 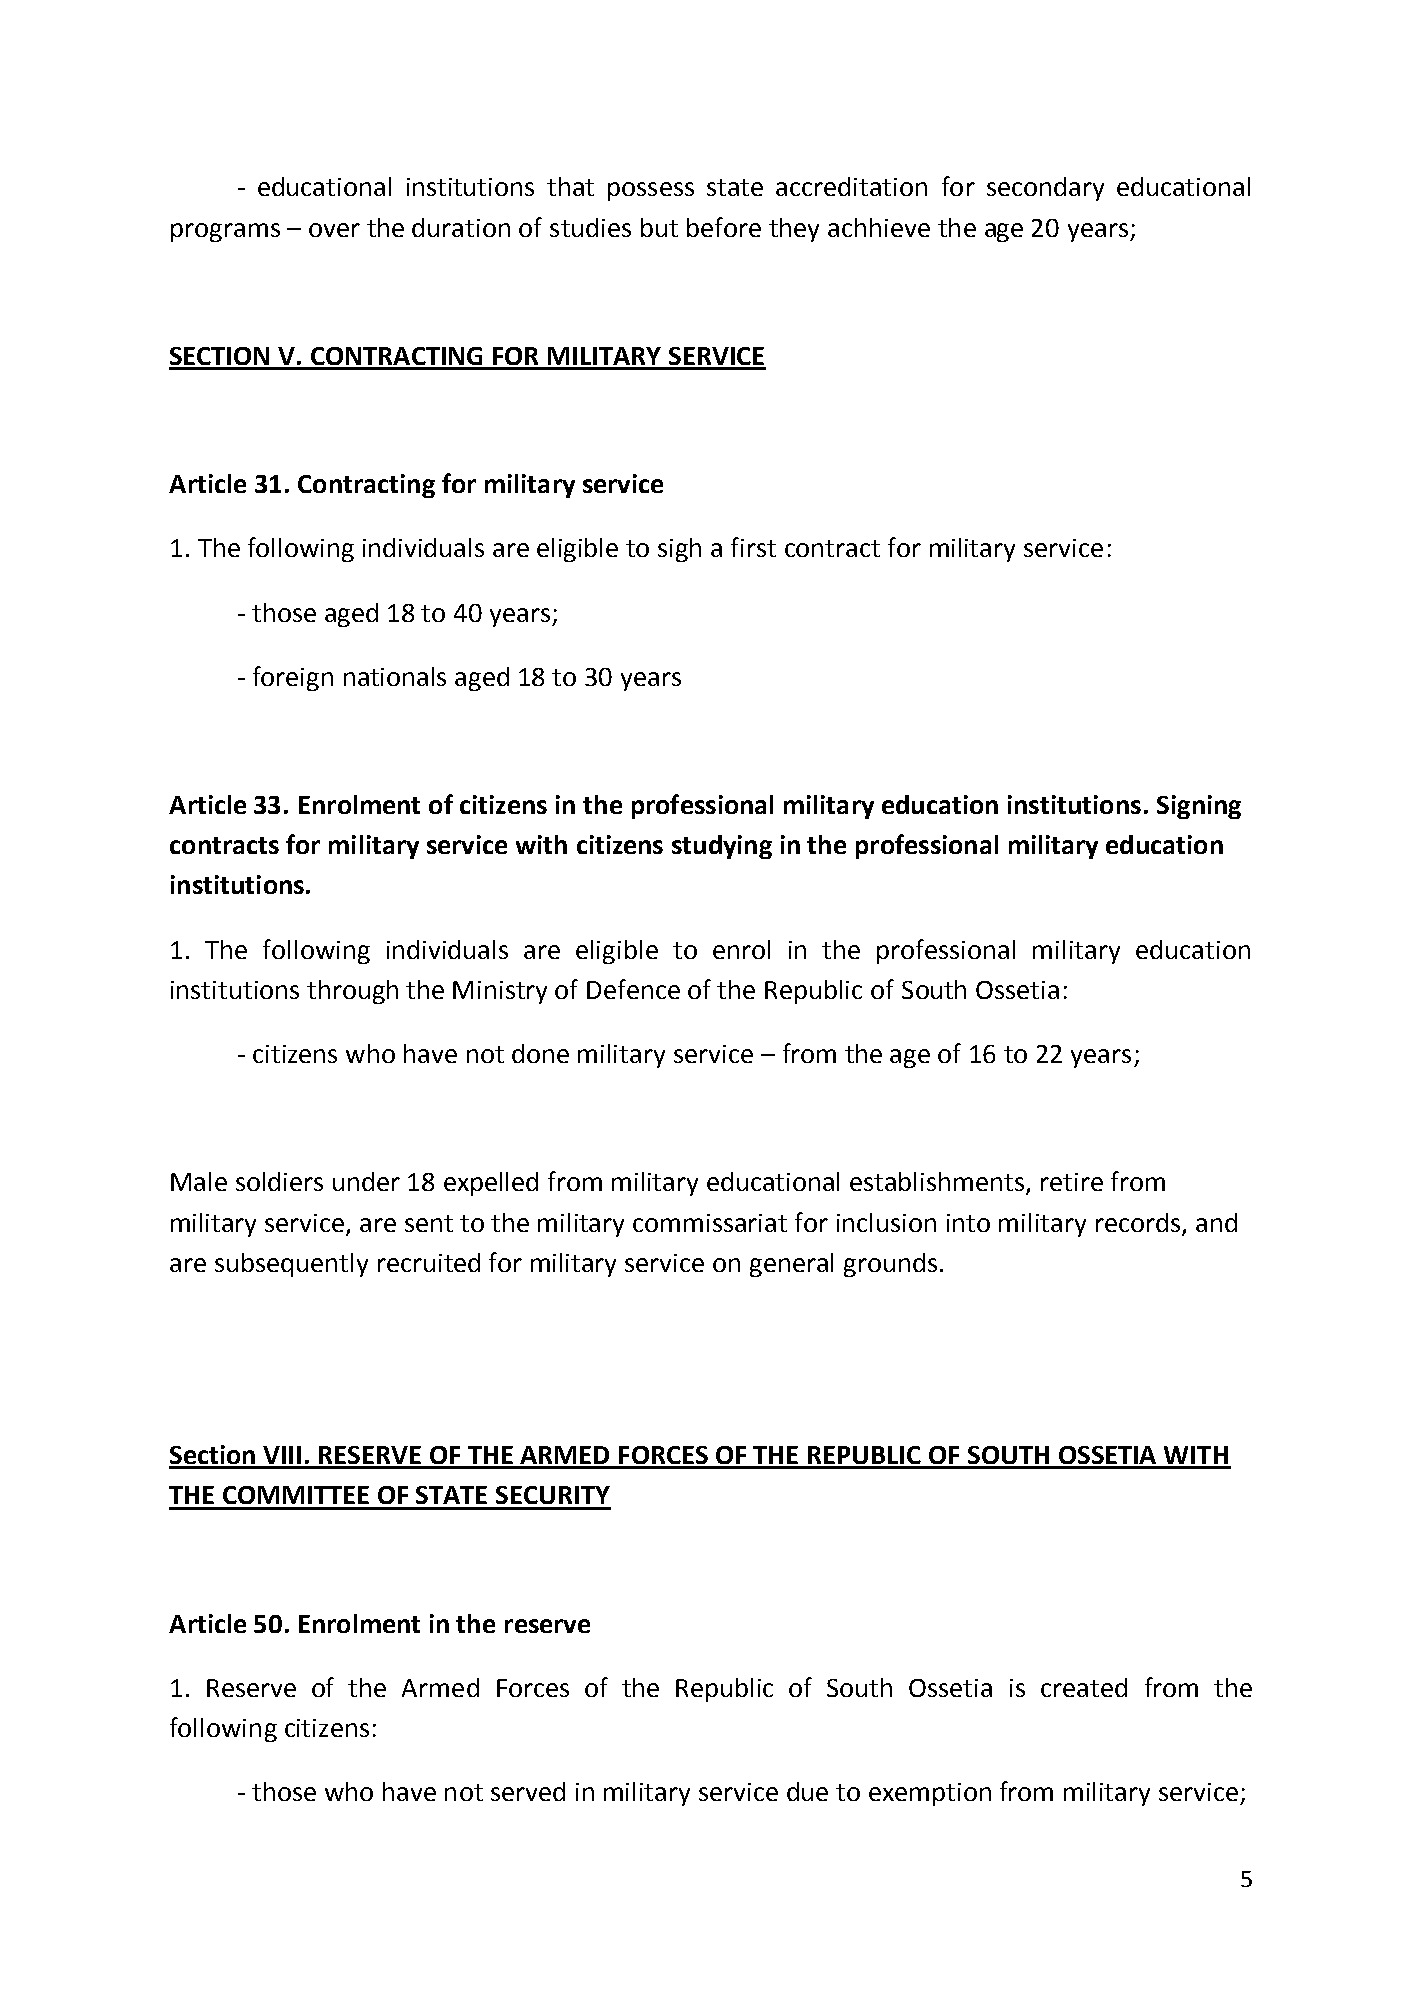 I want to click on before, so click(x=724, y=227).
